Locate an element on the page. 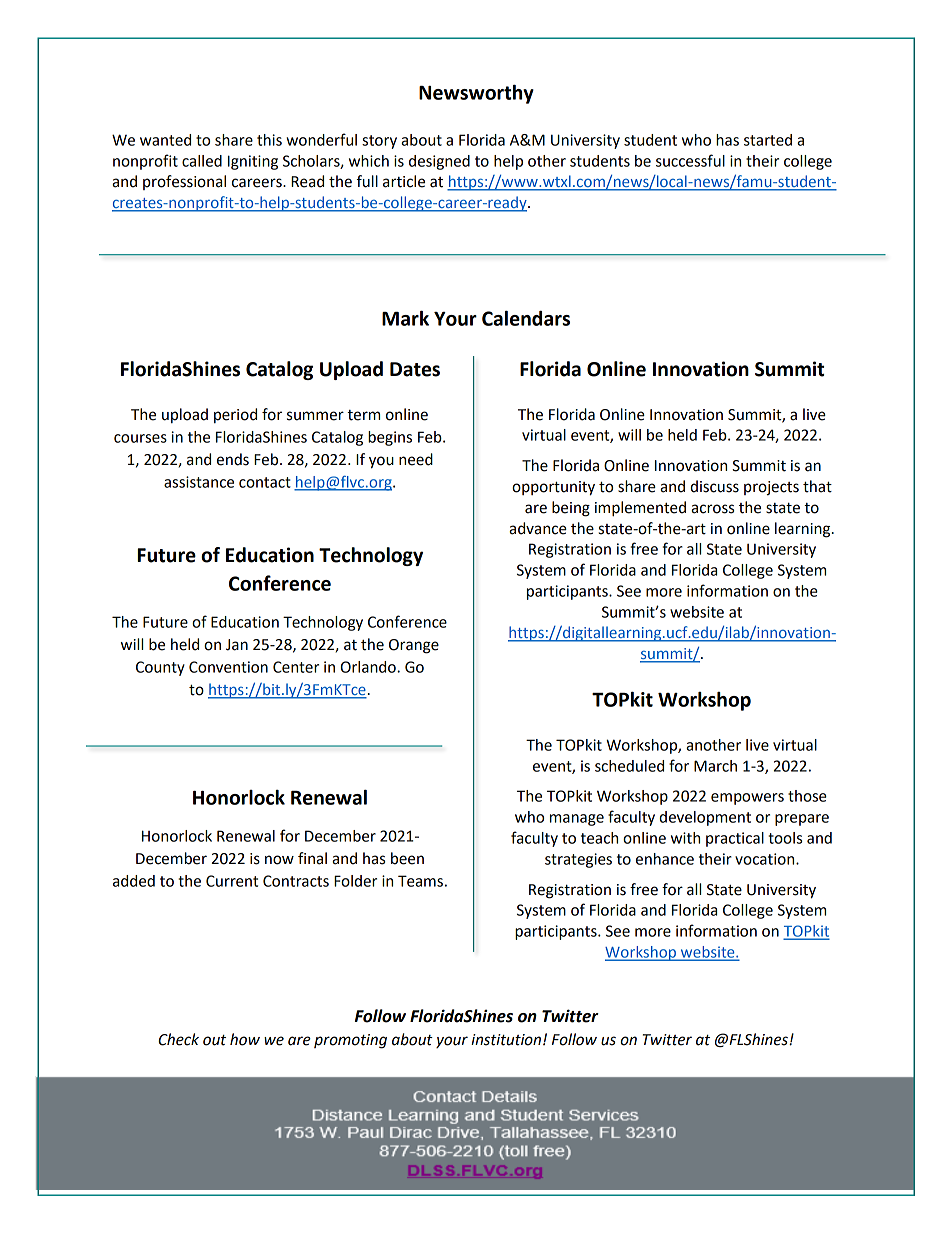 This page has height=1233, width=952. designed is located at coordinates (439, 162).
